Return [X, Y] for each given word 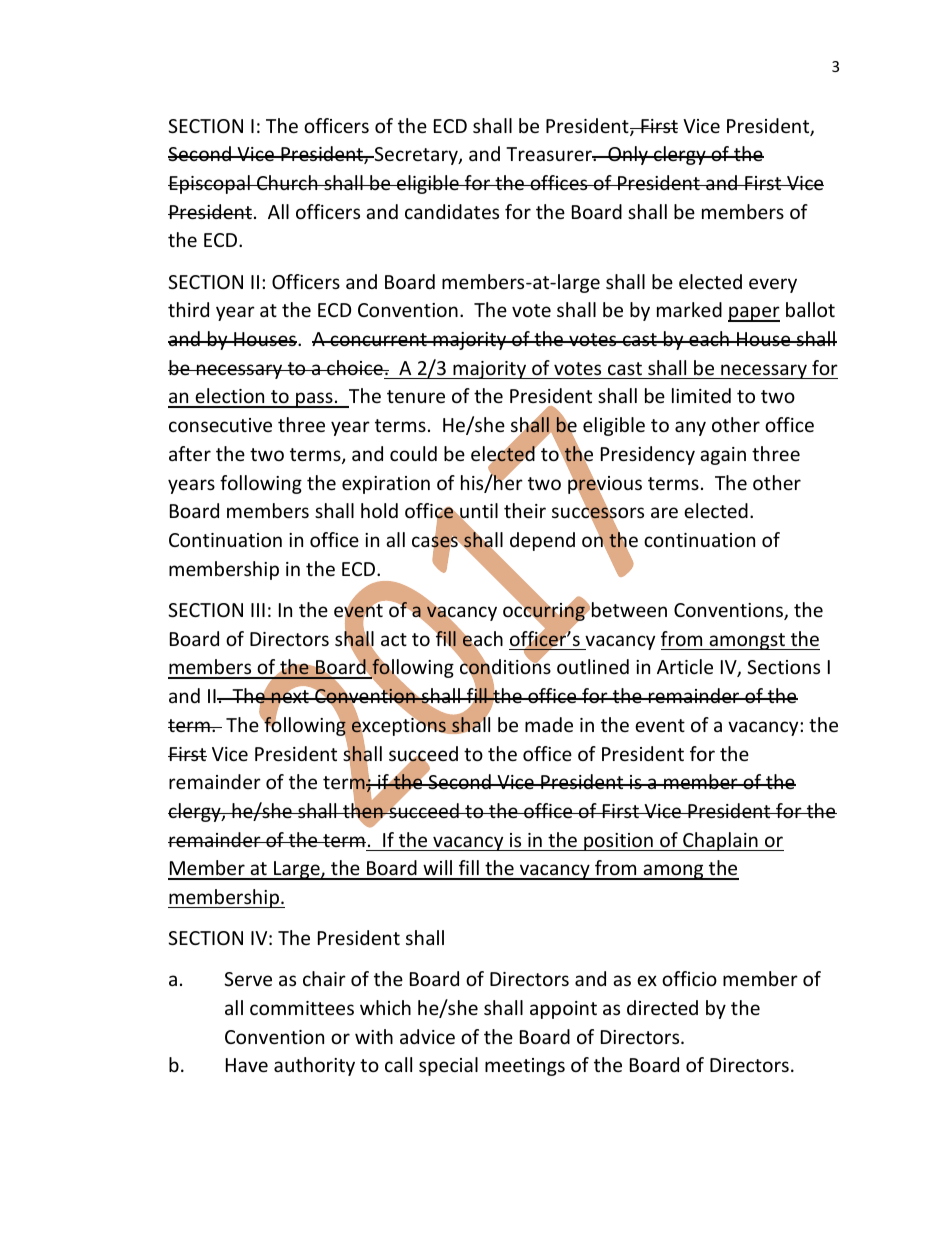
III [258, 610]
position [618, 842]
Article [685, 666]
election [230, 397]
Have [247, 1065]
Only [628, 155]
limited [701, 395]
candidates [452, 211]
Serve [248, 979]
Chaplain [720, 841]
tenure [416, 396]
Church [287, 182]
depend [542, 541]
